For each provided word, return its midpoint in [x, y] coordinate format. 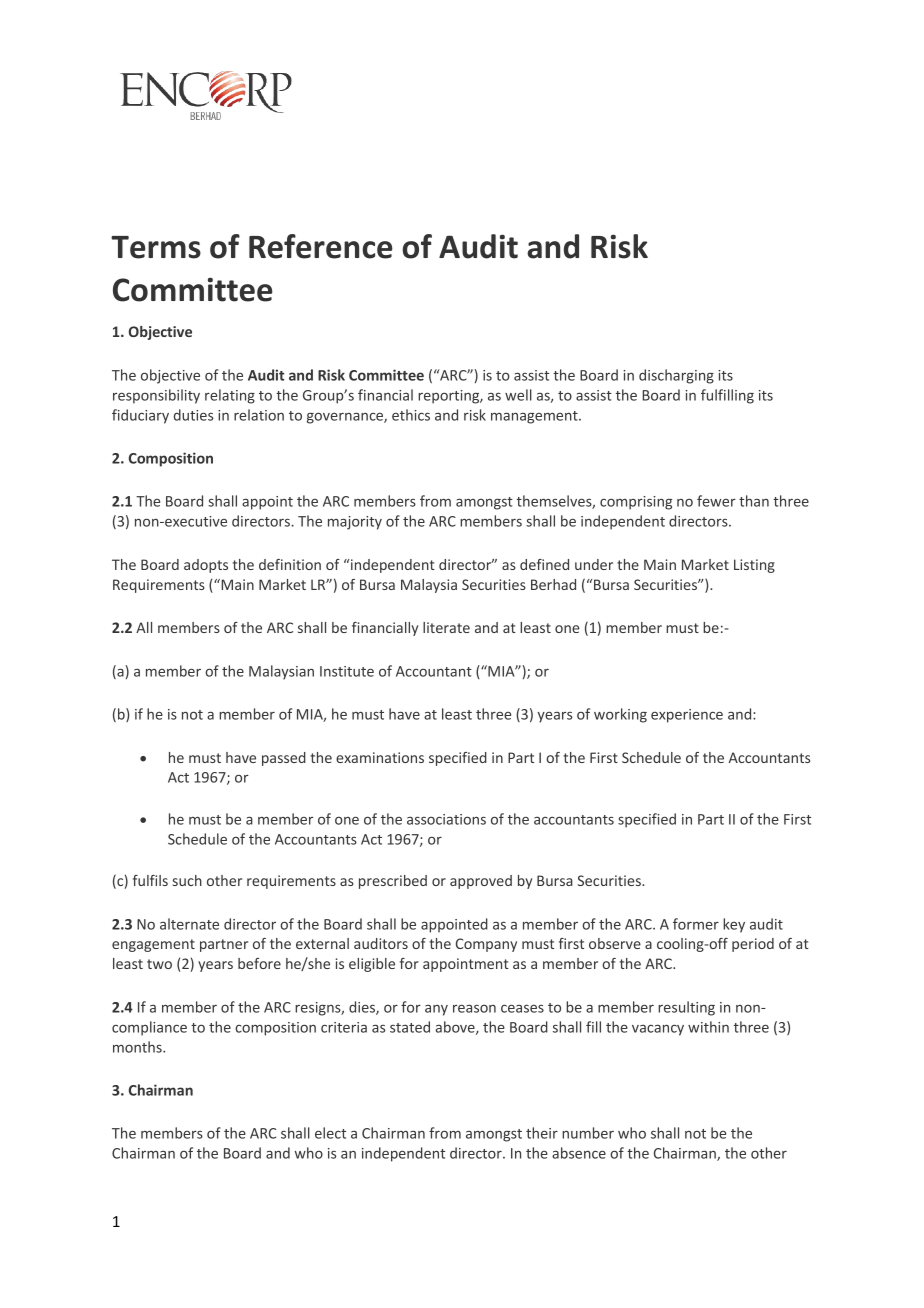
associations [446, 819]
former [696, 924]
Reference [320, 246]
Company [486, 945]
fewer [716, 501]
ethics [411, 415]
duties [193, 415]
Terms [156, 247]
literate [446, 627]
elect [330, 1133]
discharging [676, 376]
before [259, 963]
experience [687, 716]
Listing [754, 566]
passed [284, 759]
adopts [206, 566]
